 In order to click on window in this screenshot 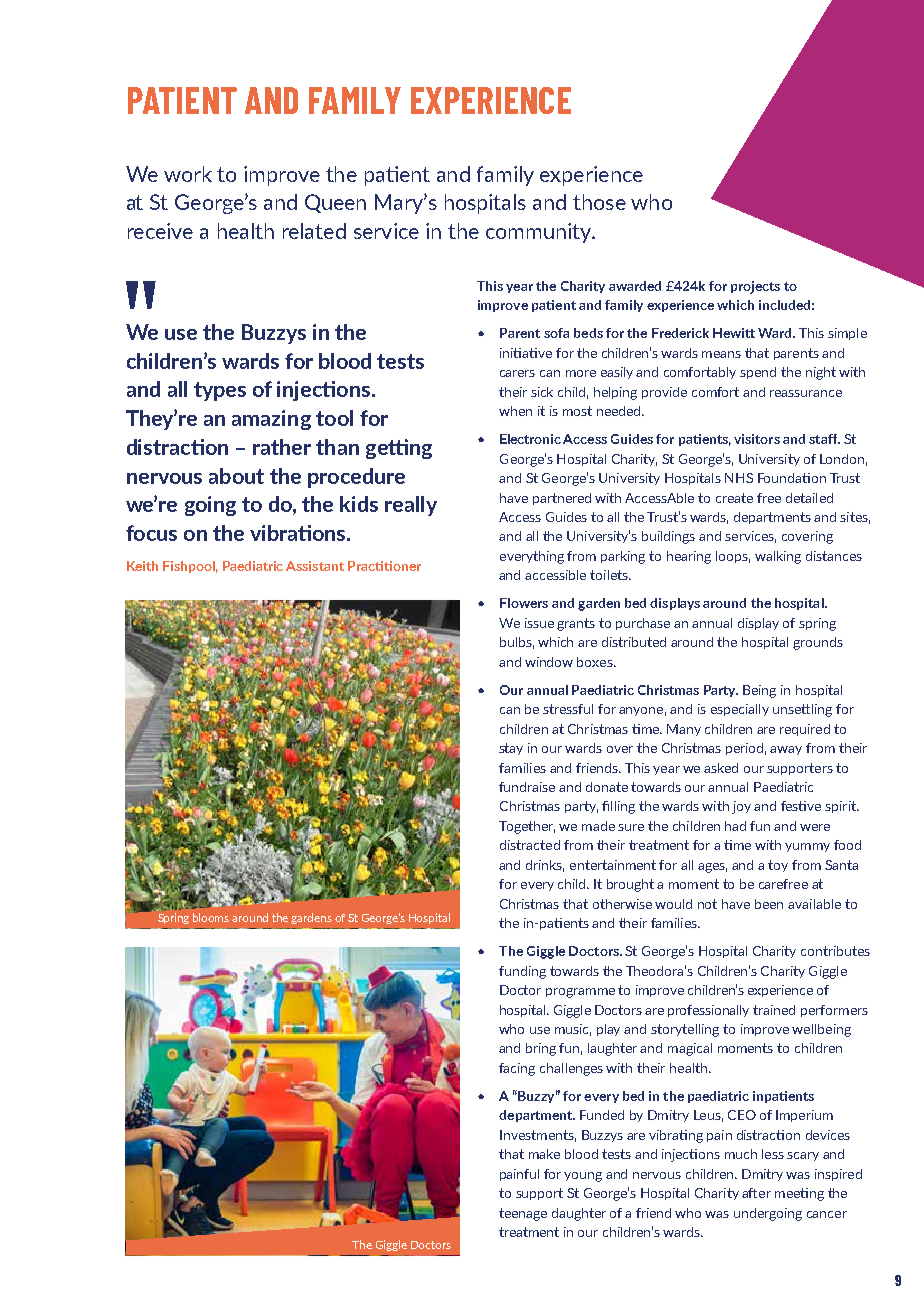, I will do `click(549, 662)`.
